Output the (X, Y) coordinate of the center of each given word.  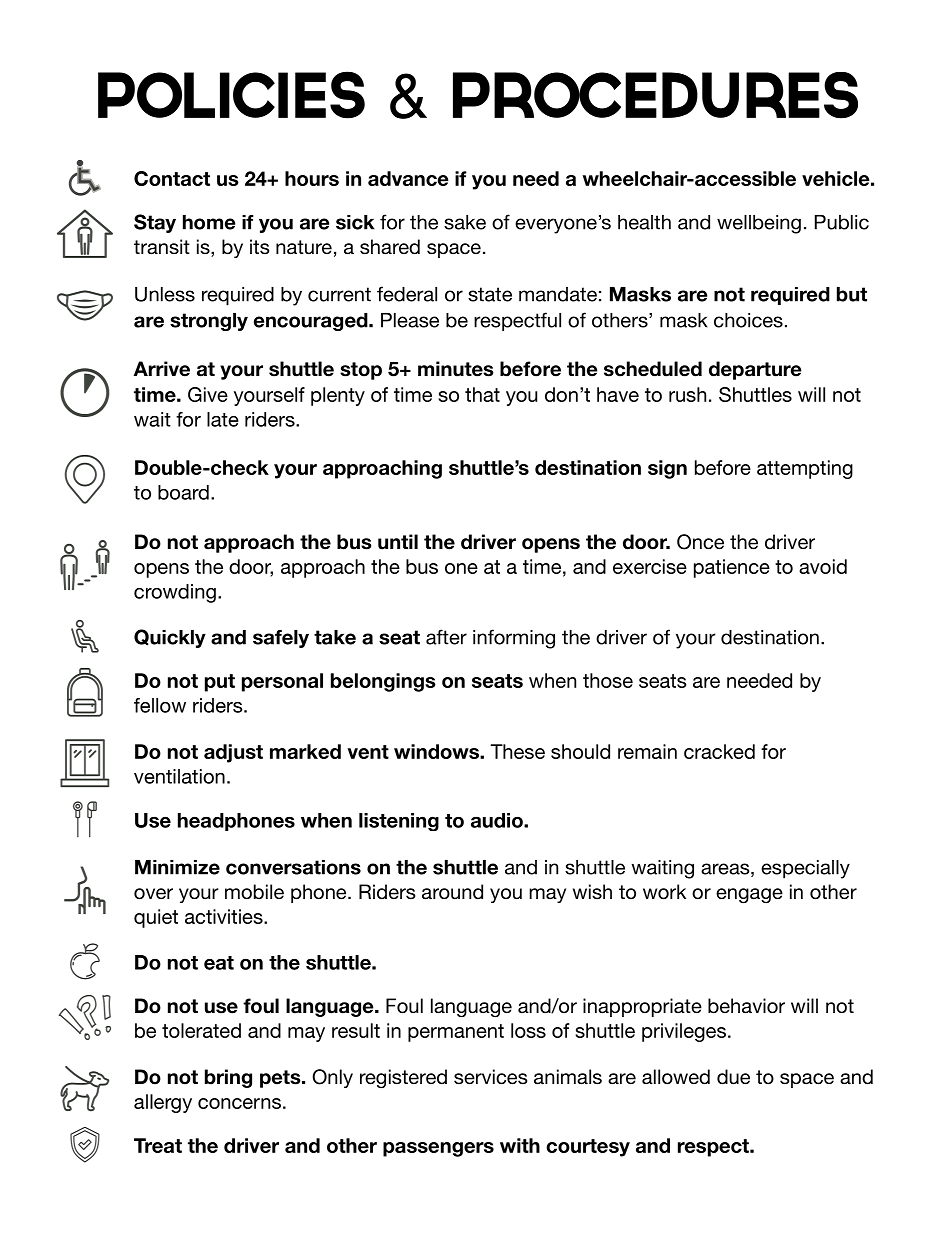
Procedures (655, 95)
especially (805, 869)
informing (514, 639)
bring (228, 1078)
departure (755, 370)
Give (208, 394)
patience (732, 568)
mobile (254, 891)
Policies (231, 95)
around (452, 892)
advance (408, 178)
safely (281, 639)
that (482, 394)
